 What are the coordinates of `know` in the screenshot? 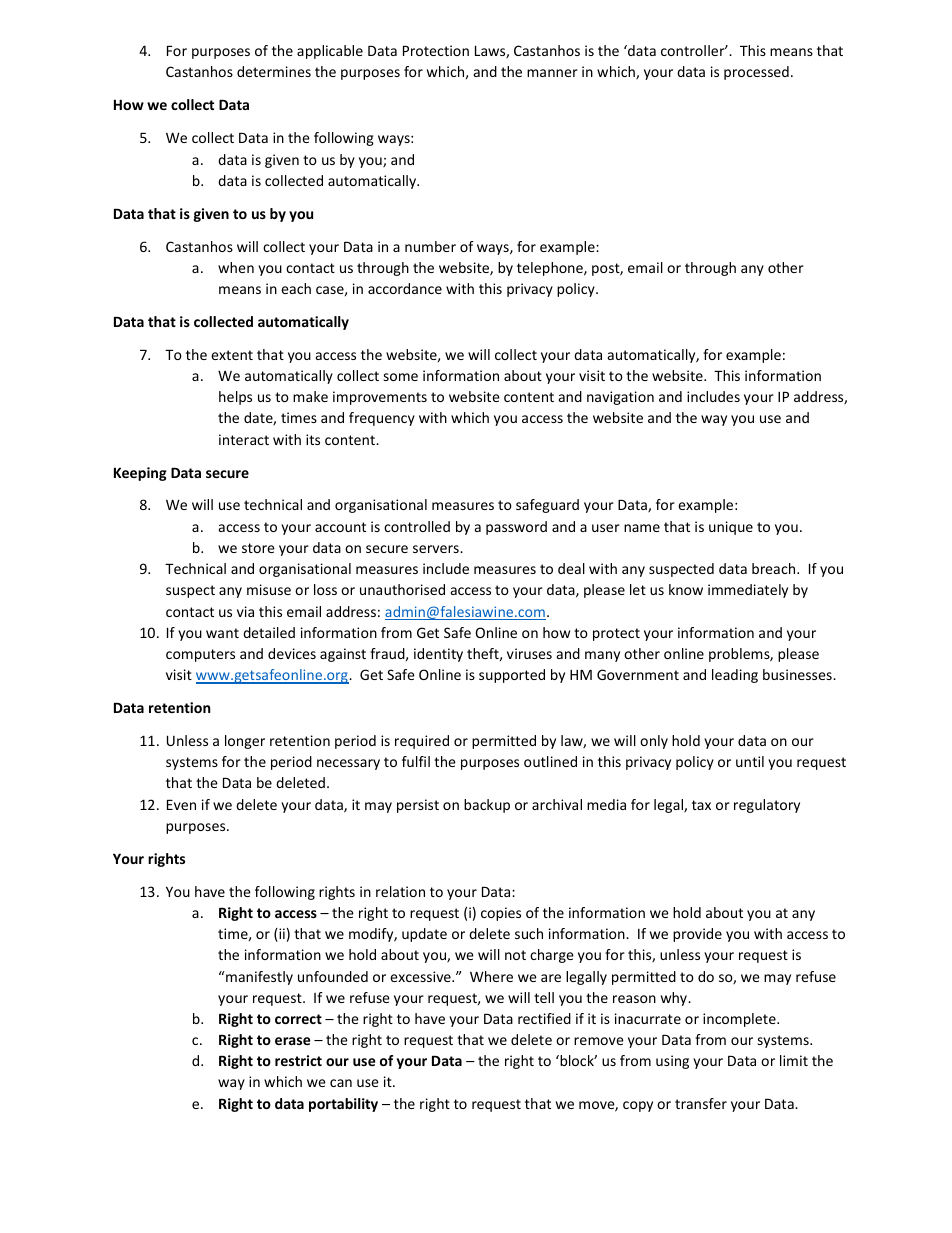 It's located at (686, 589).
